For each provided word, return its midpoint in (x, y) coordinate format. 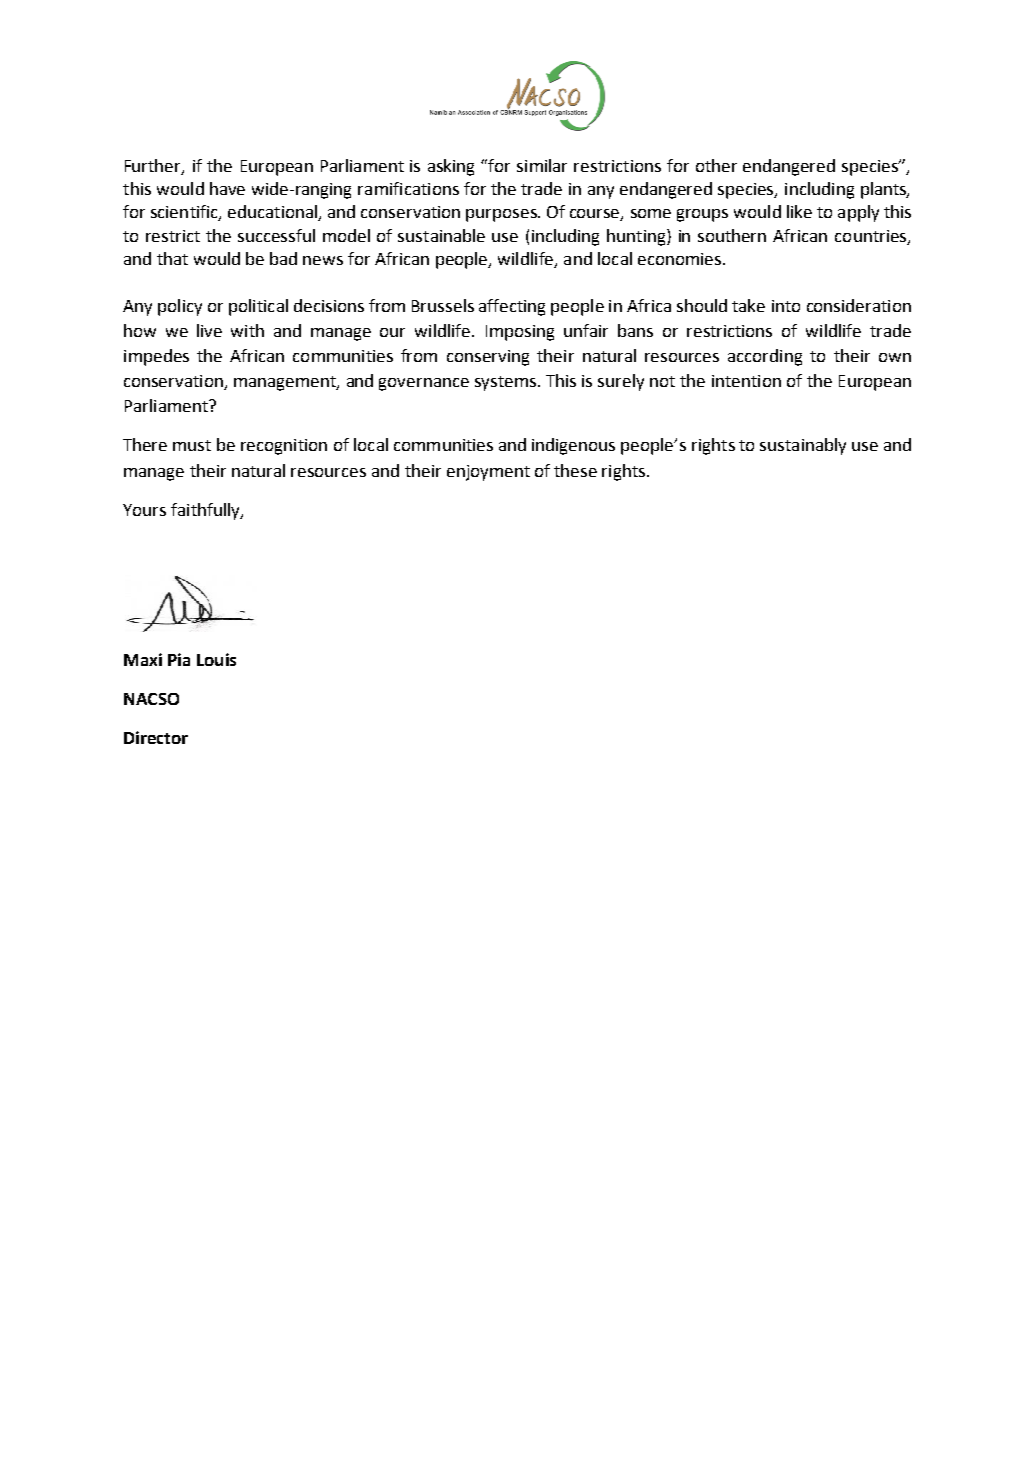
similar (542, 165)
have (227, 188)
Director (156, 737)
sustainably (803, 446)
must (192, 445)
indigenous (573, 446)
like (799, 211)
